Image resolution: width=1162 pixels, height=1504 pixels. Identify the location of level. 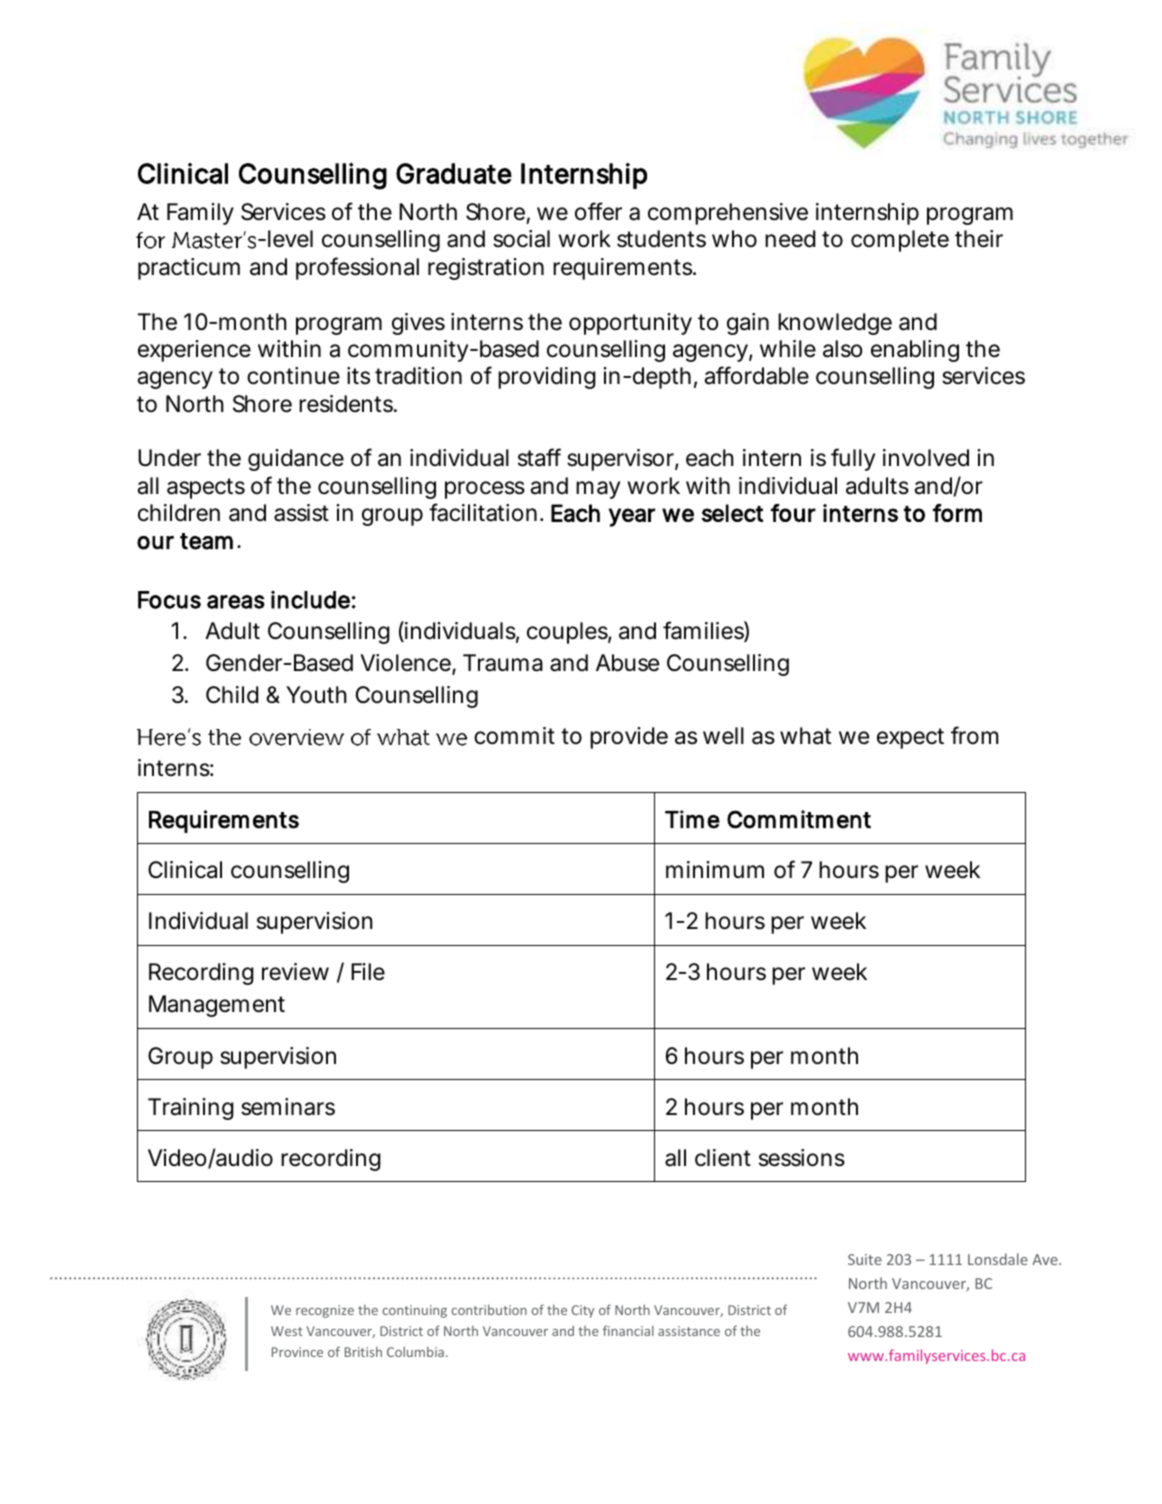
(290, 239).
